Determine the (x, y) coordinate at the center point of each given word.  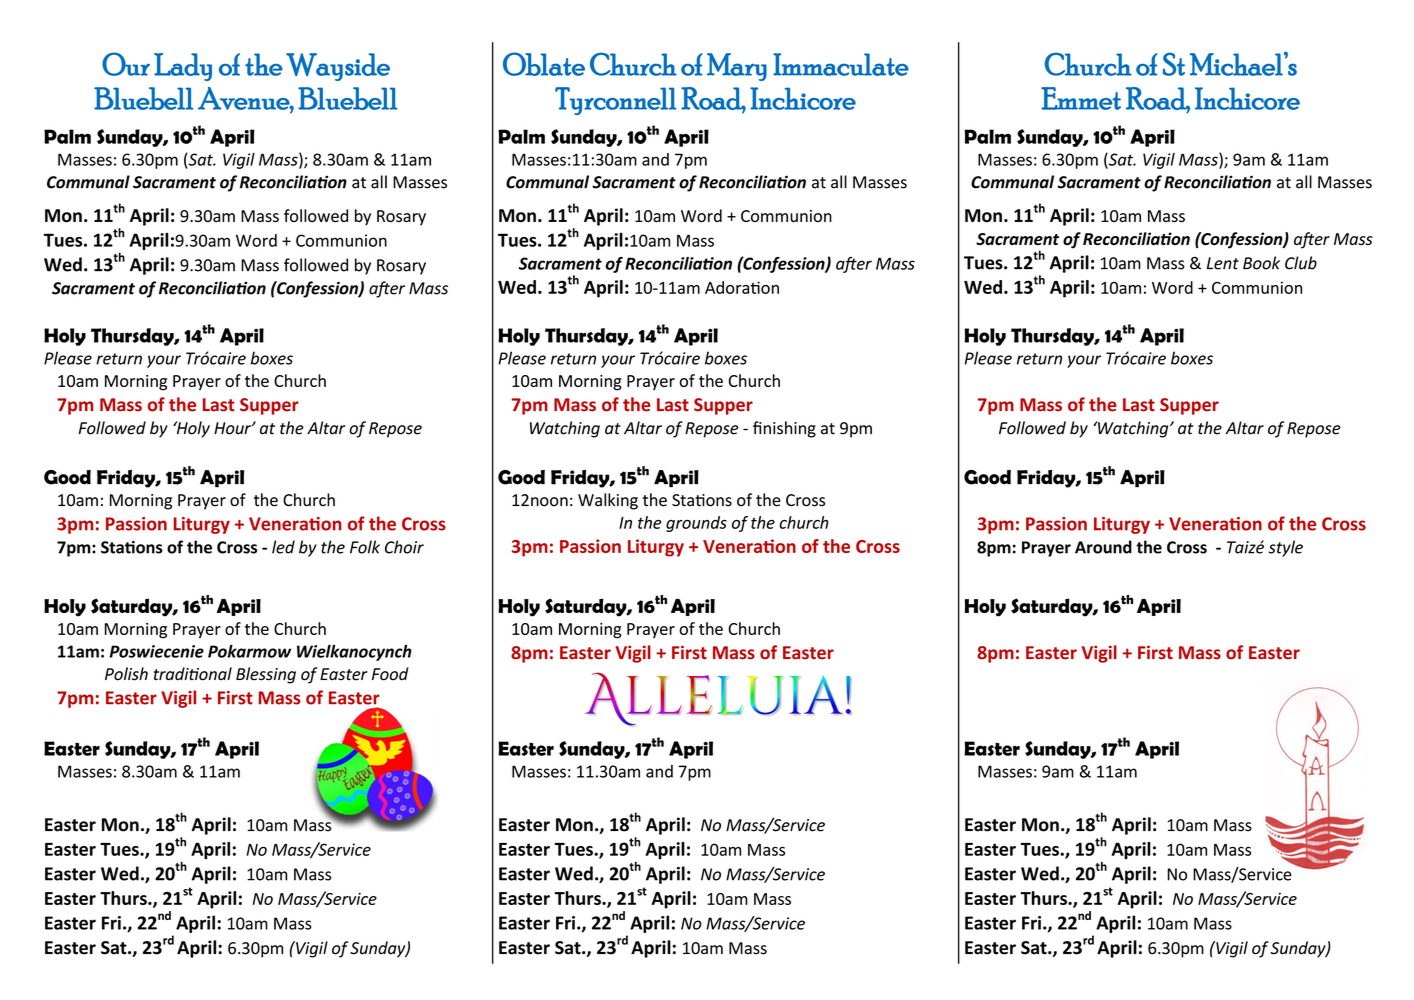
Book (1261, 263)
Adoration (742, 287)
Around (1103, 547)
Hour (233, 428)
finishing (784, 429)
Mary (737, 67)
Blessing (266, 675)
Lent (1223, 263)
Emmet (1081, 98)
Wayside (338, 67)
